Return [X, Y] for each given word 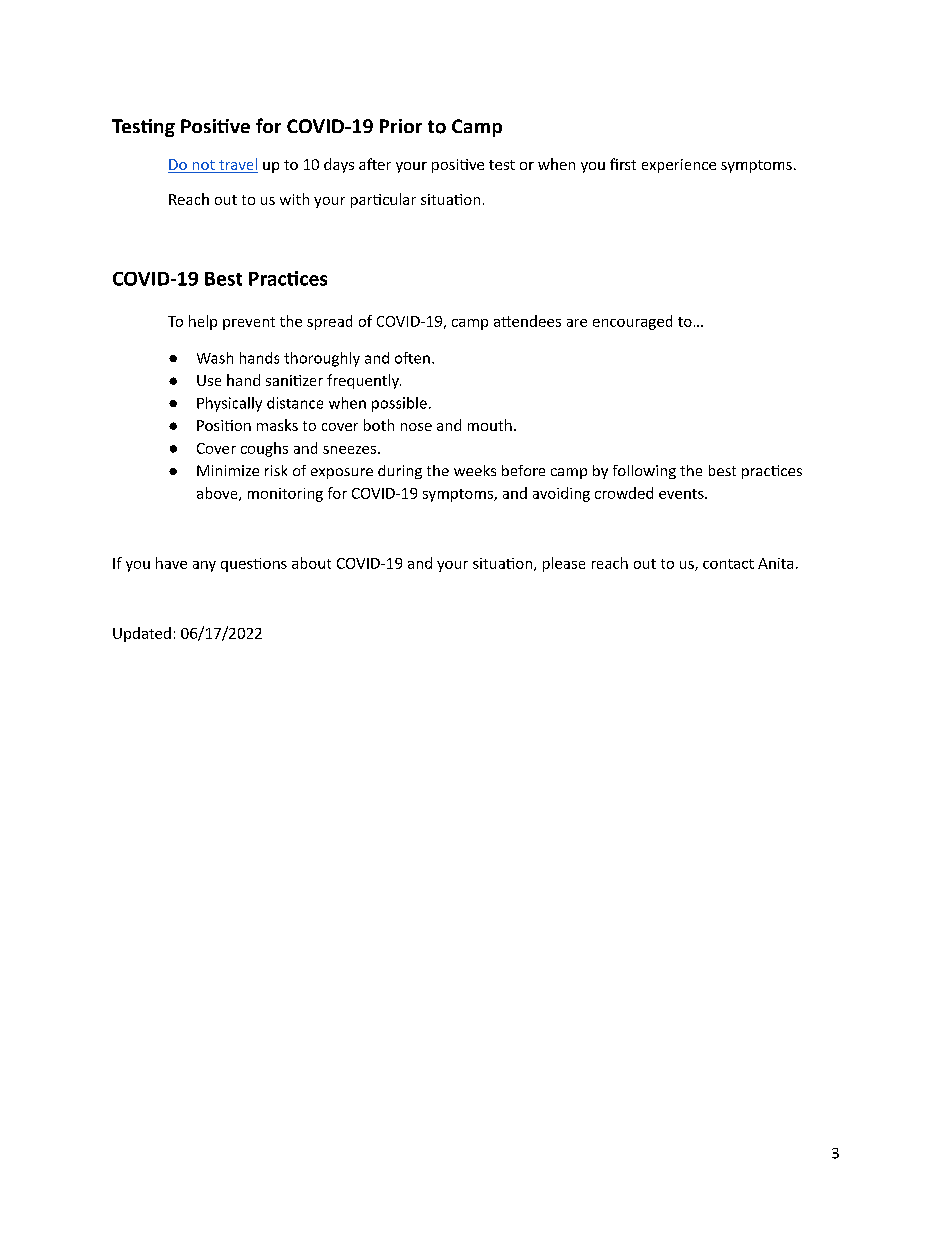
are [577, 323]
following [644, 472]
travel [238, 164]
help [203, 322]
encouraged [632, 322]
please [564, 564]
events [682, 494]
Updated [142, 634]
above [218, 494]
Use [209, 380]
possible [399, 404]
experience [679, 166]
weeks [475, 470]
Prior [401, 126]
